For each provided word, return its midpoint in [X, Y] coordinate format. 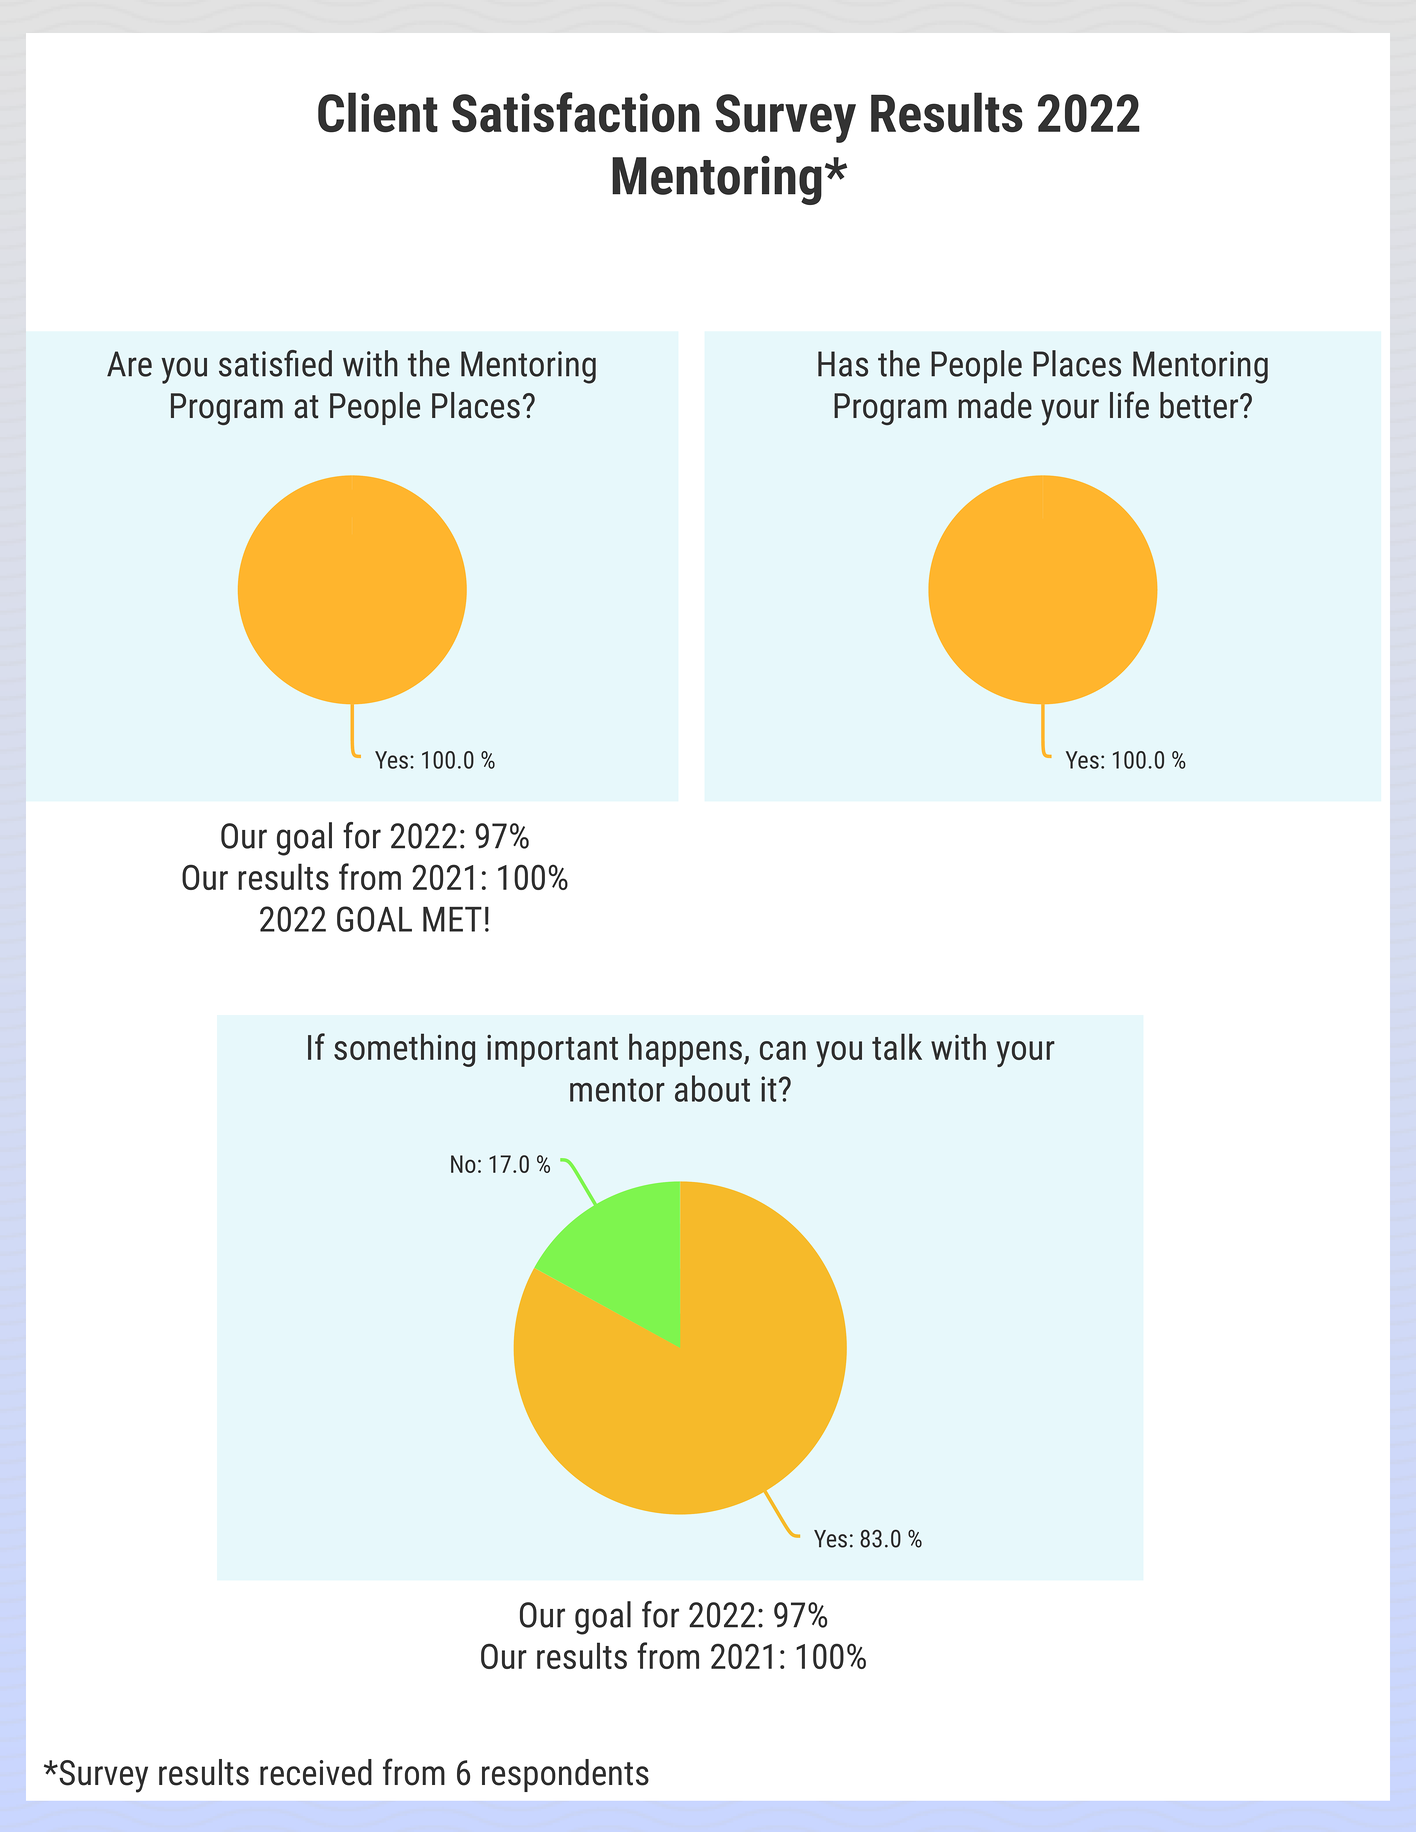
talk [897, 1046]
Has [843, 364]
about [712, 1088]
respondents [565, 1775]
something [404, 1050]
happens [687, 1050]
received [316, 1772]
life [1129, 405]
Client [378, 112]
